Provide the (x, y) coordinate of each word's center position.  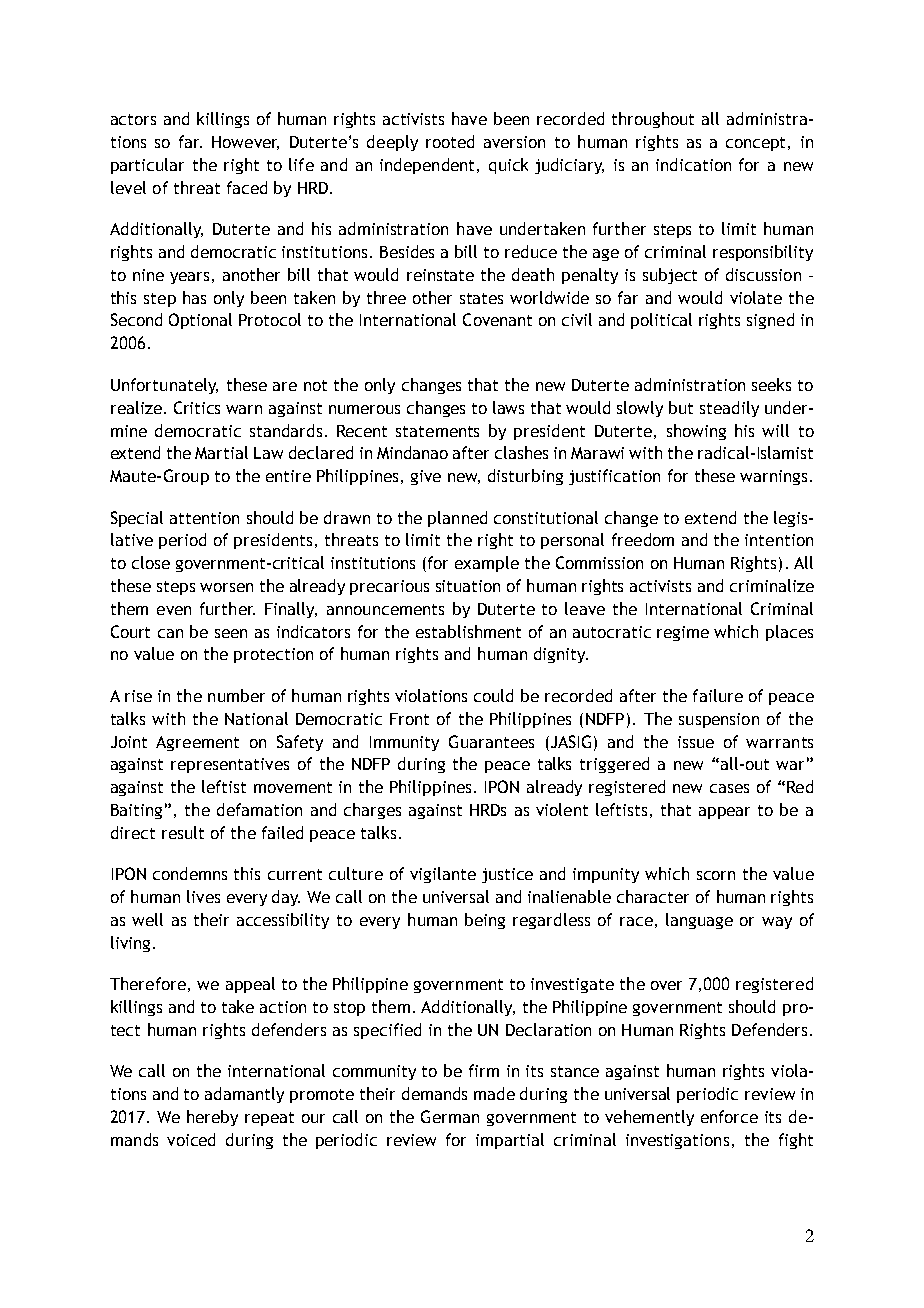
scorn (716, 875)
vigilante (443, 875)
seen (231, 633)
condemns (190, 873)
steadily (729, 409)
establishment (468, 631)
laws (508, 407)
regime (683, 633)
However (245, 143)
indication (693, 164)
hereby (212, 1118)
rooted (450, 141)
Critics (197, 407)
